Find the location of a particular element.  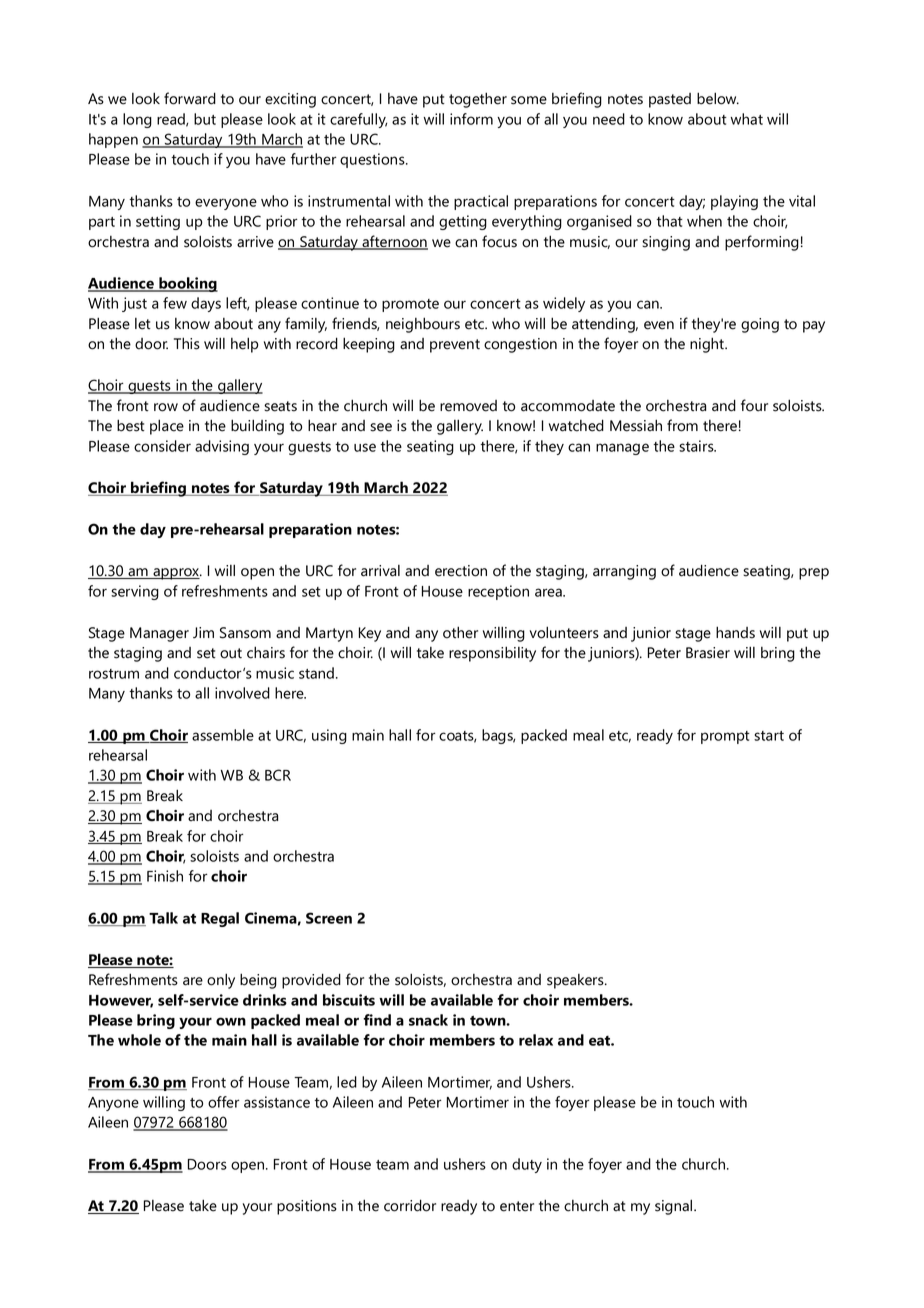

inform is located at coordinates (471, 119).
